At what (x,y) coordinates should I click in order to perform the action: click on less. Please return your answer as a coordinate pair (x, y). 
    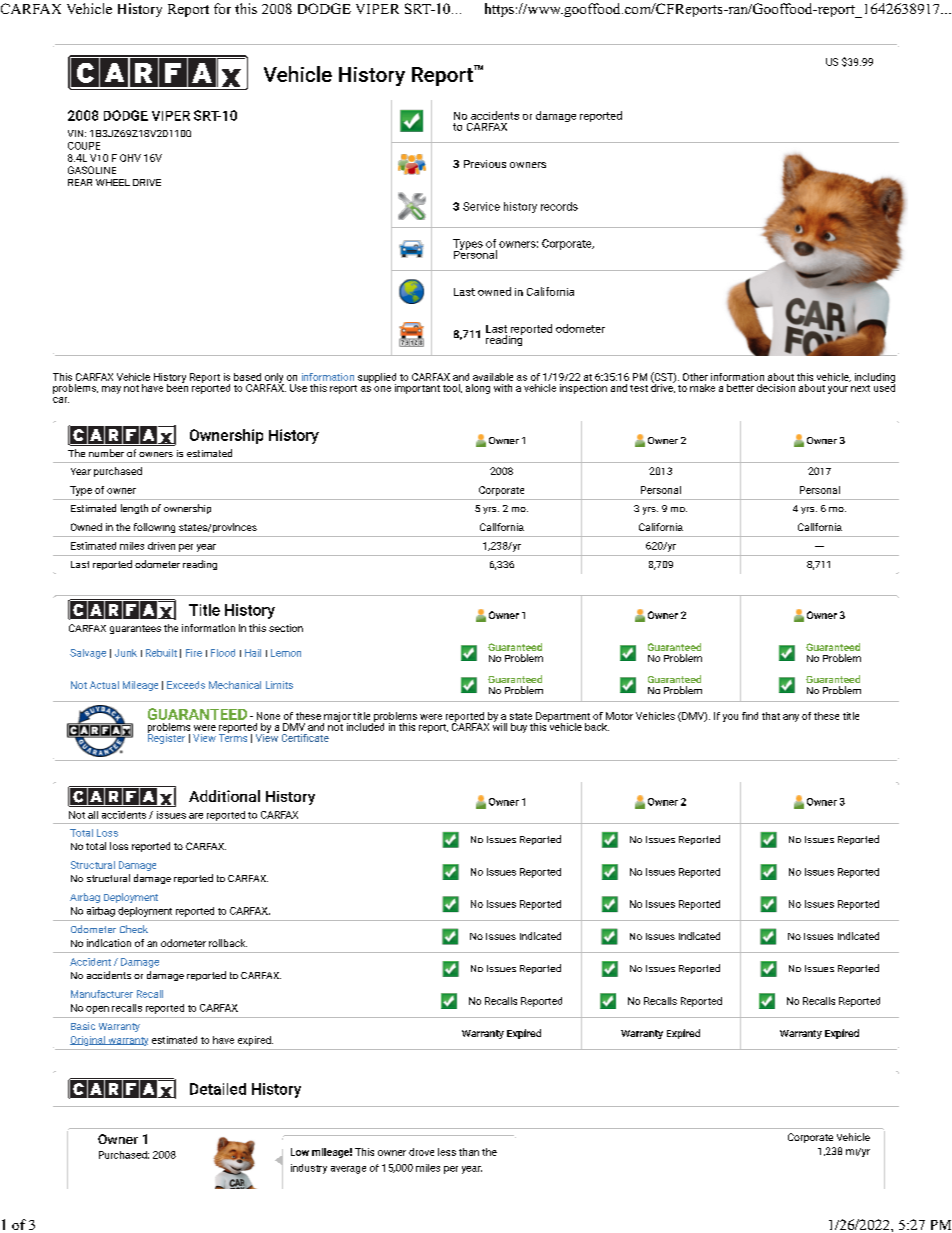
    Looking at the image, I should click on (447, 1152).
